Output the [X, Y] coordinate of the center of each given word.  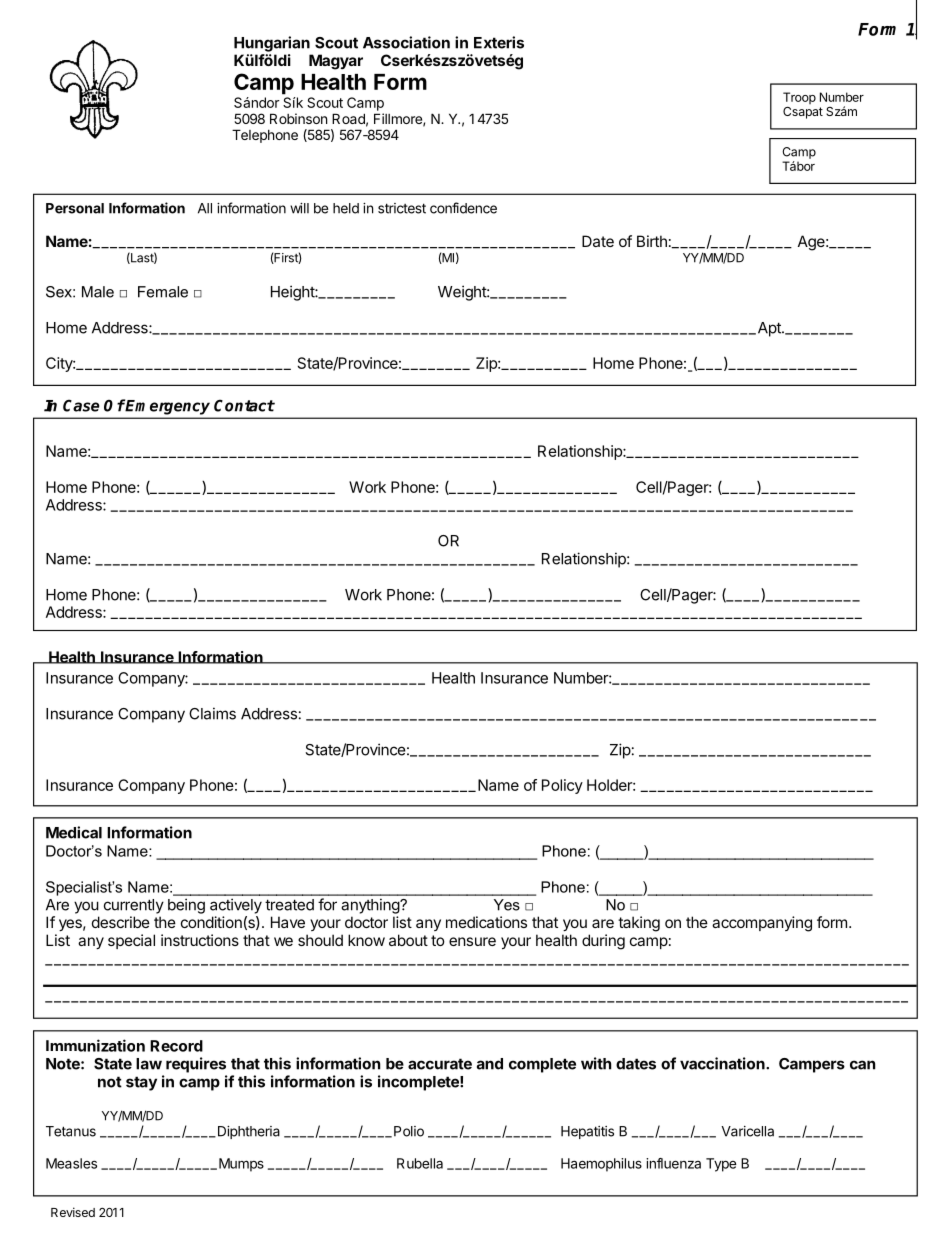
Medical [74, 832]
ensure [472, 941]
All [205, 208]
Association [406, 42]
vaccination [723, 1063]
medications [486, 922]
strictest [402, 208]
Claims [212, 713]
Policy [562, 786]
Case [81, 405]
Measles [71, 1163]
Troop [799, 98]
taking [639, 924]
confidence [463, 208]
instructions [200, 940]
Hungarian [272, 44]
